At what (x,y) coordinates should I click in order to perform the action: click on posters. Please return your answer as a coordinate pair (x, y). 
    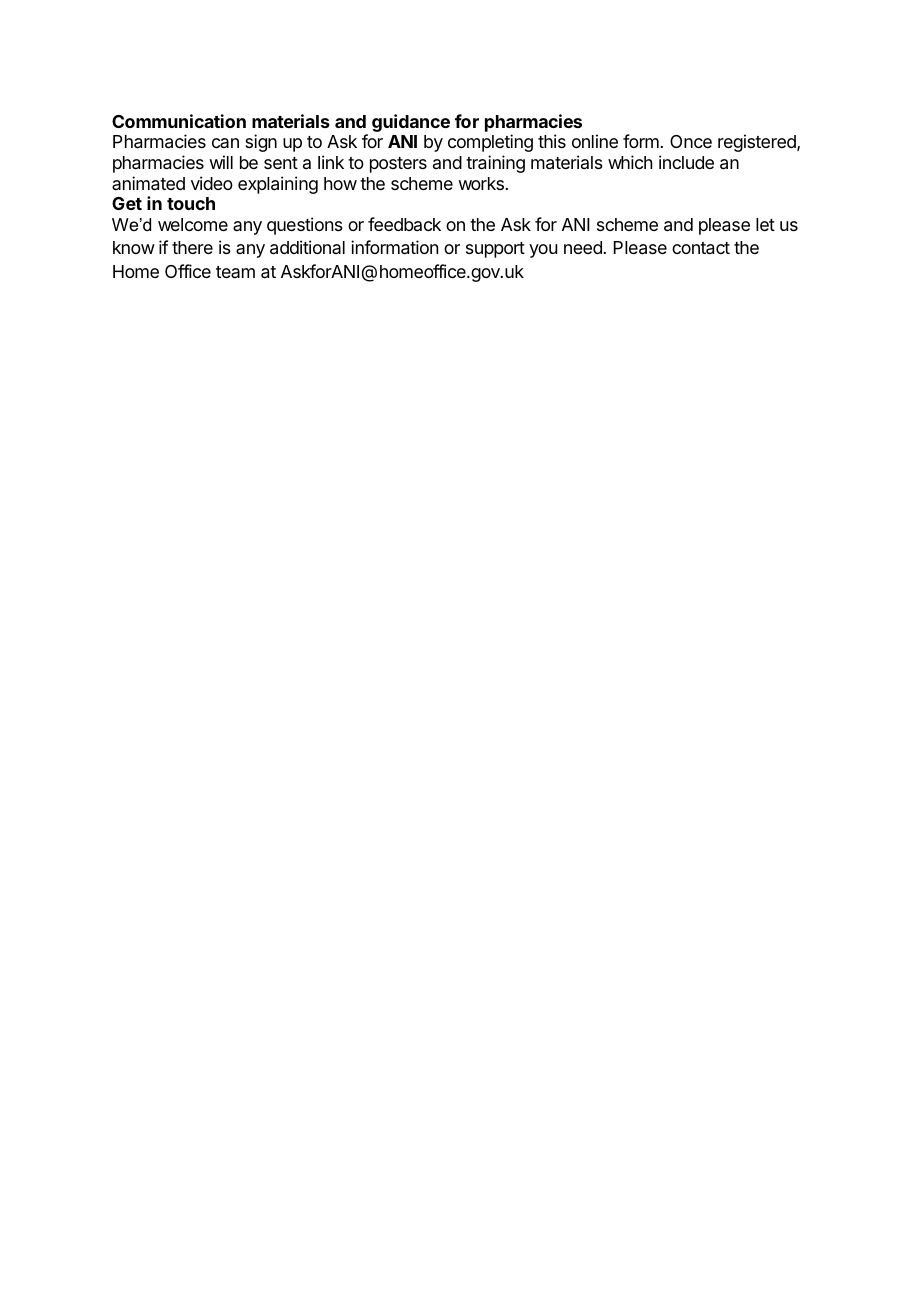
    Looking at the image, I should click on (398, 165).
